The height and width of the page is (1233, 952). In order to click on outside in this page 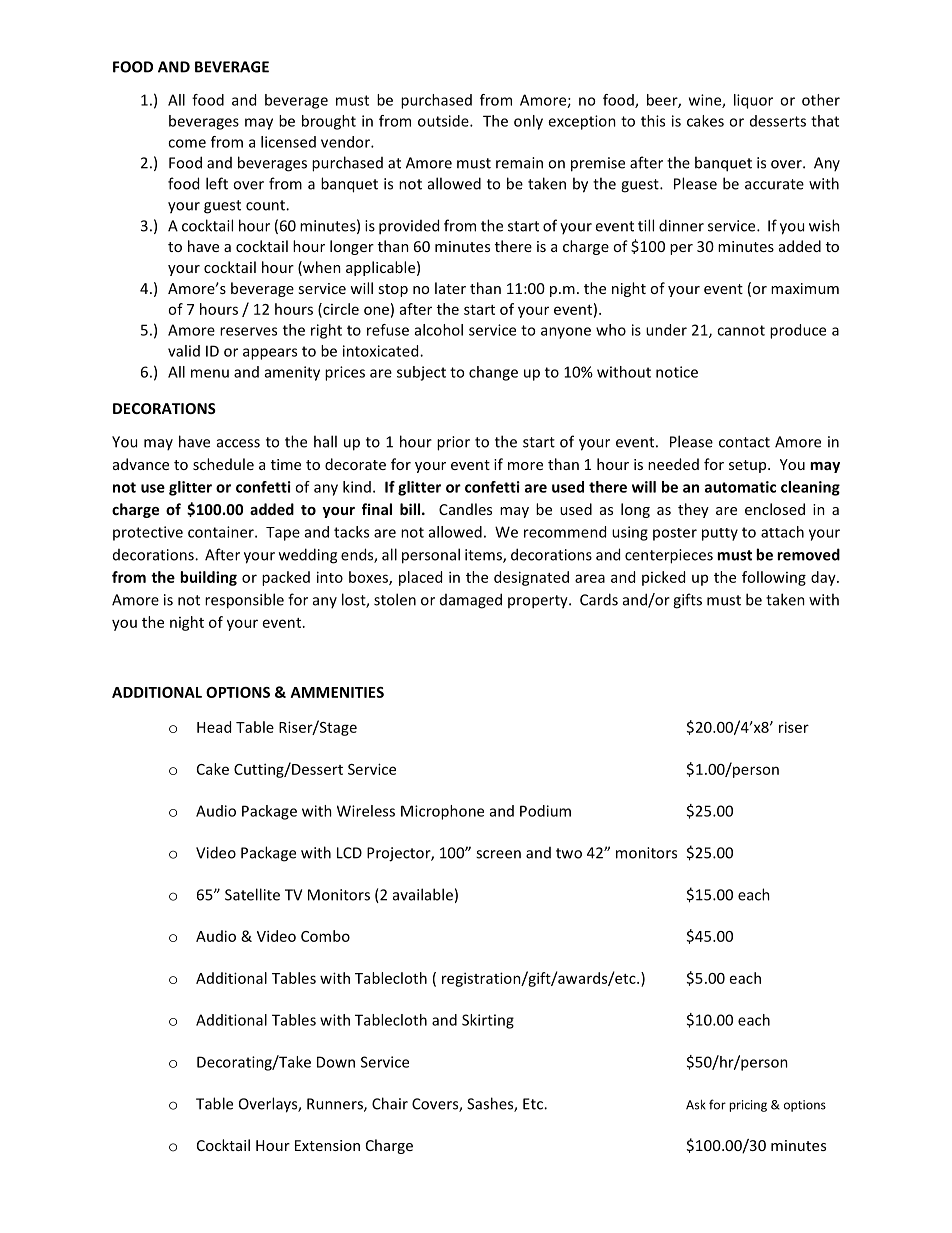, I will do `click(444, 121)`.
